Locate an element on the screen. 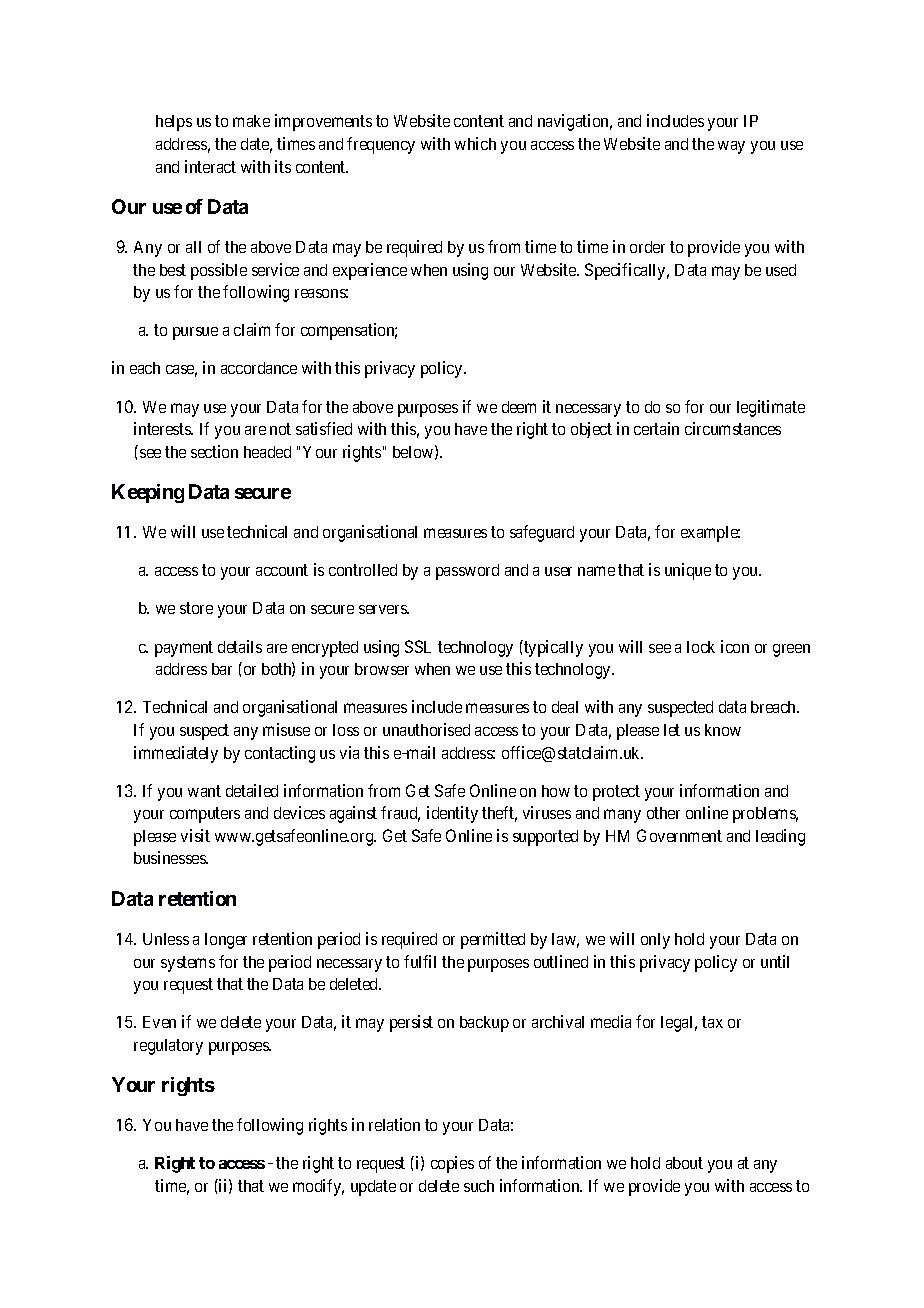 This screenshot has width=924, height=1308. SSL is located at coordinates (418, 646).
